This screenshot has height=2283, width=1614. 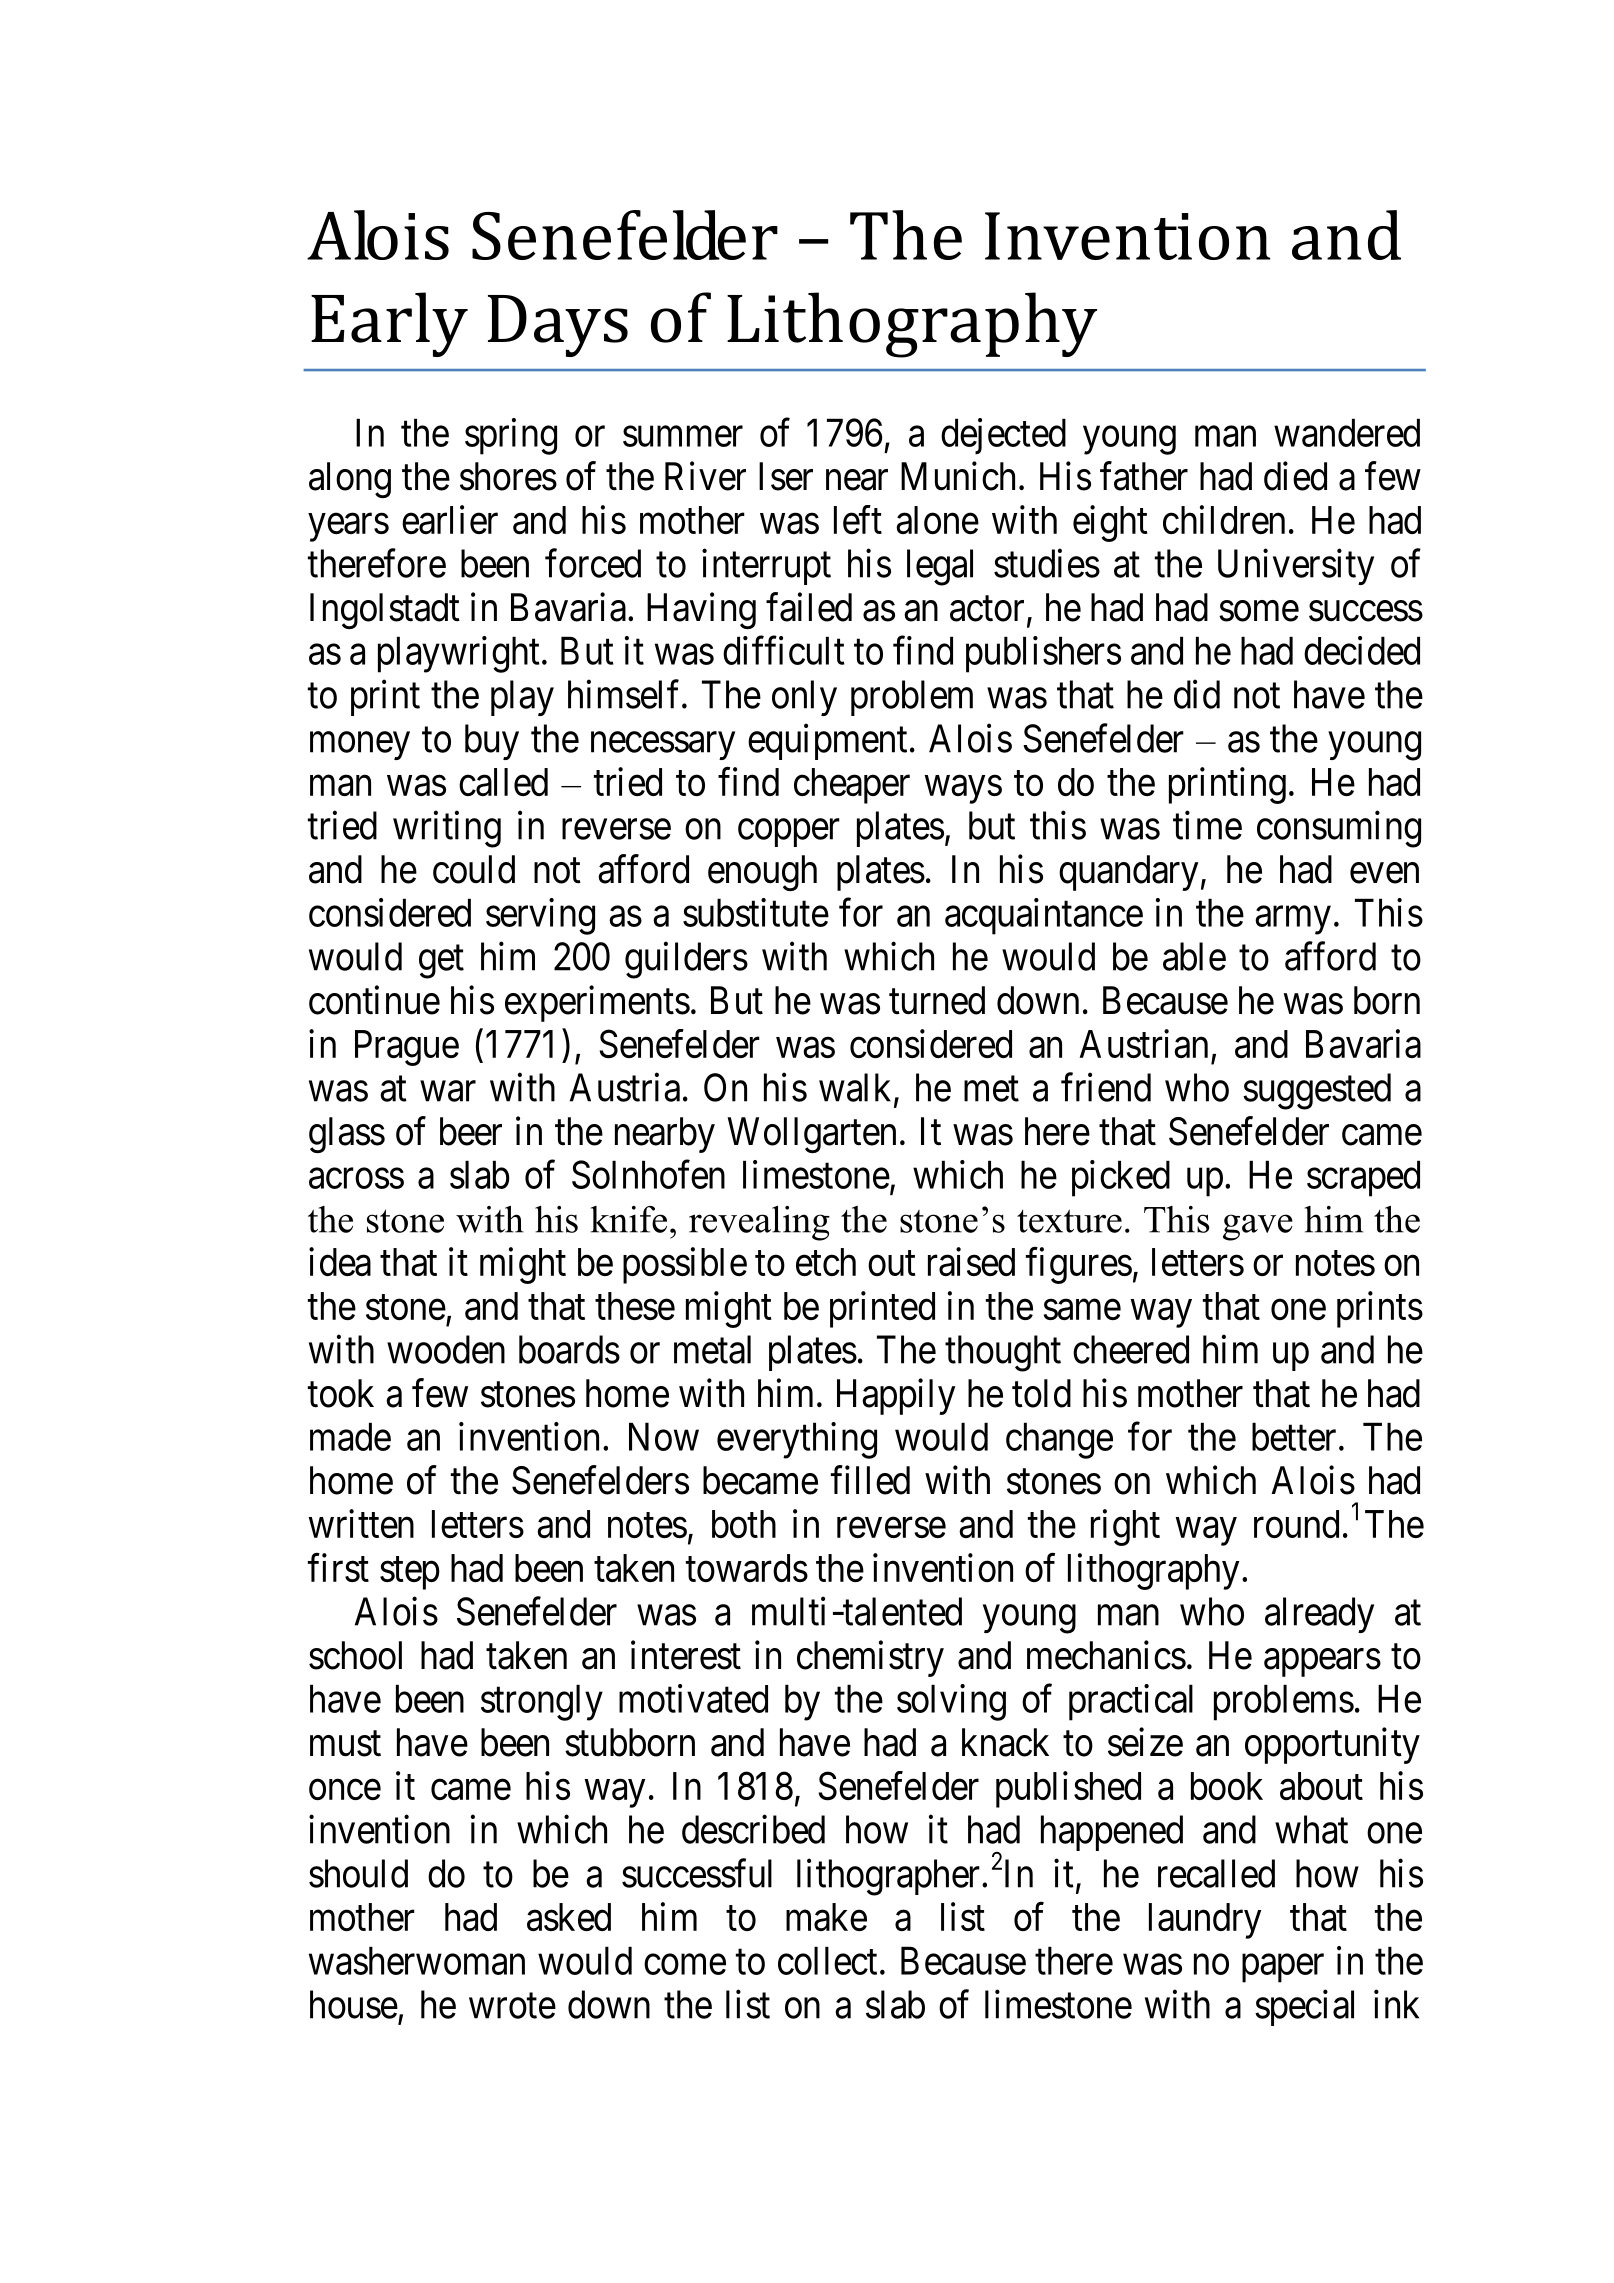 I want to click on walk, so click(x=855, y=1087).
